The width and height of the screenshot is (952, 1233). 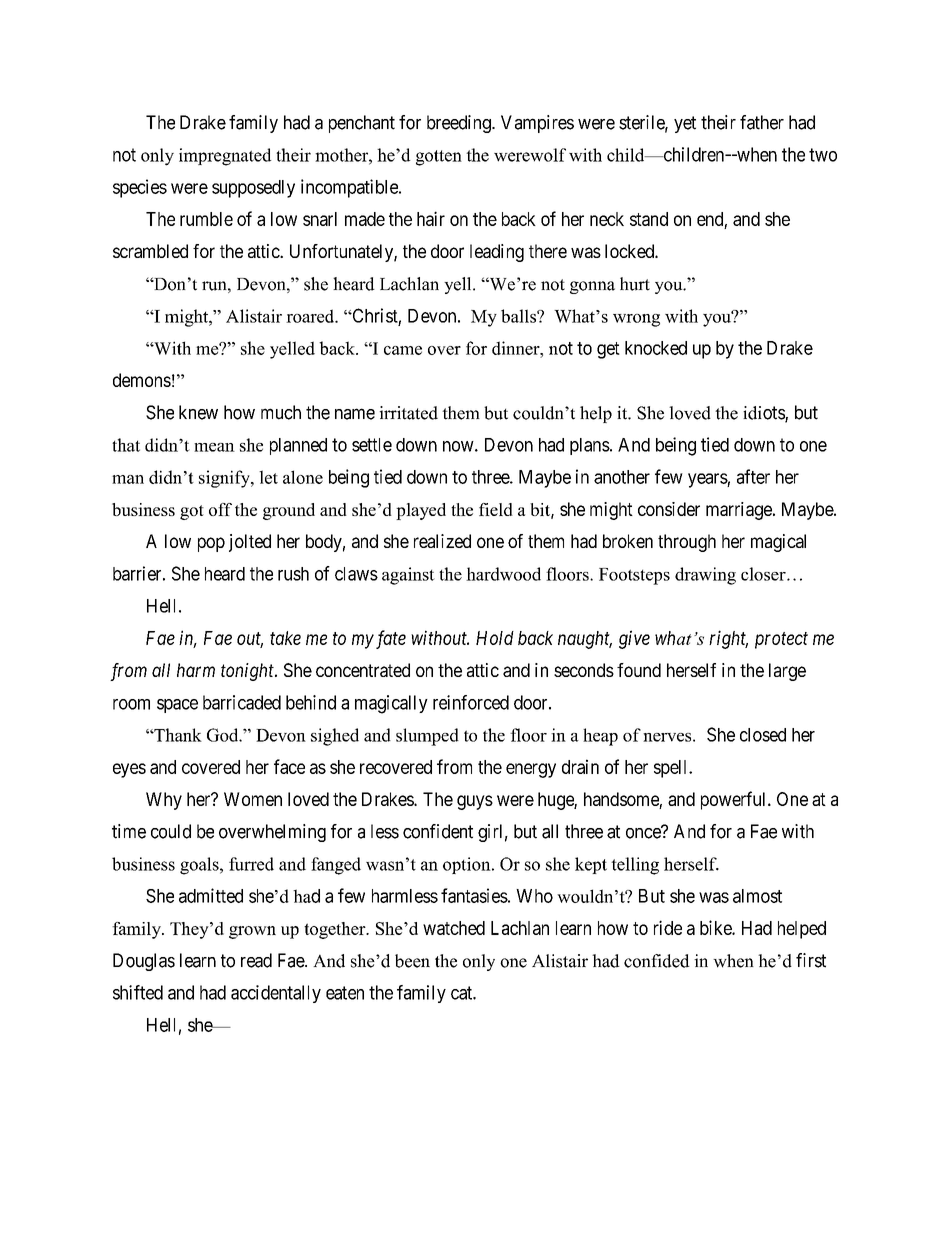 I want to click on father, so click(x=762, y=122).
